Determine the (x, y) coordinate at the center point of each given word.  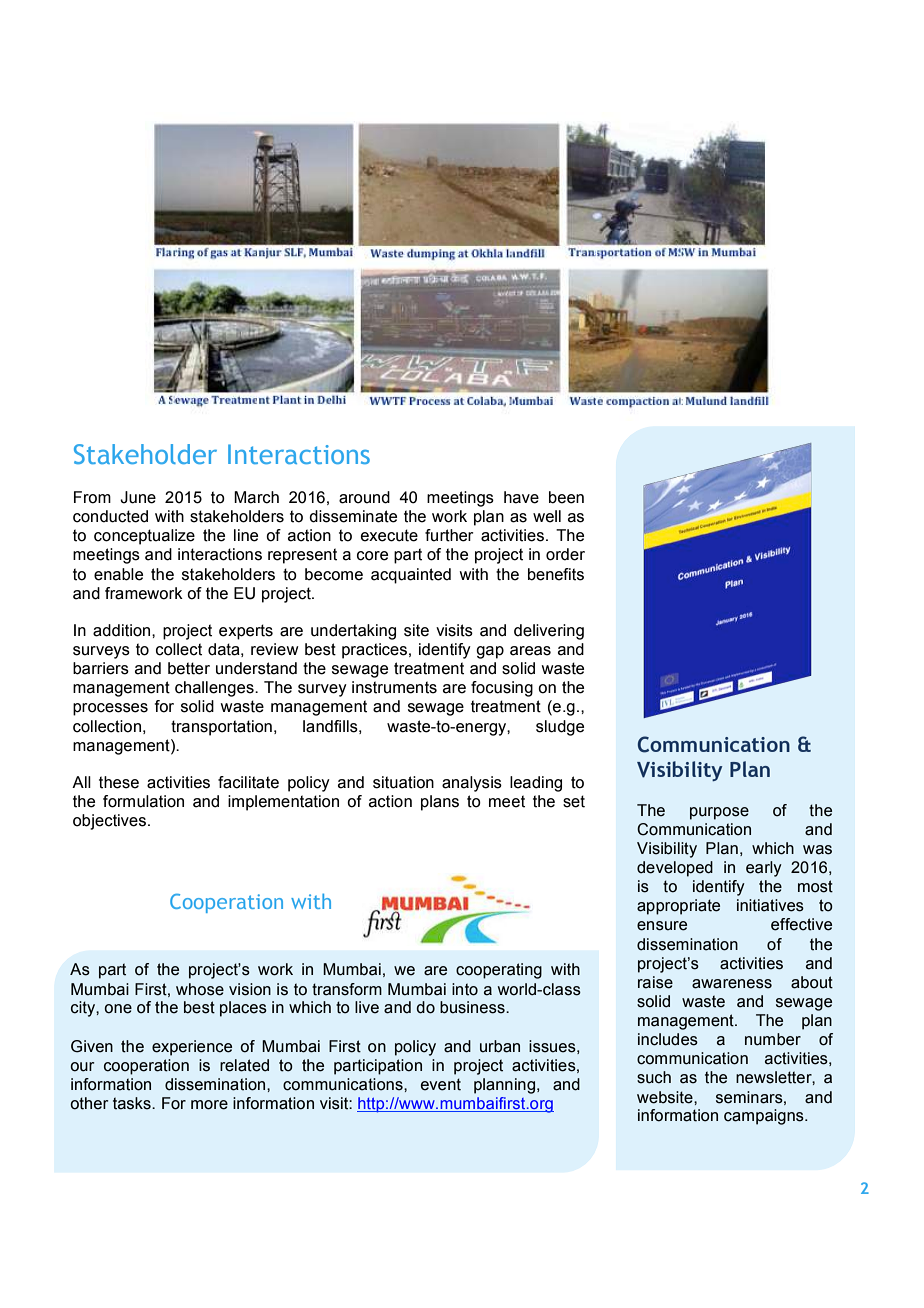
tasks (133, 1103)
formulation (143, 801)
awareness (732, 984)
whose (200, 989)
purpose (719, 813)
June (138, 497)
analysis (472, 784)
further (449, 535)
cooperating (499, 971)
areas (530, 651)
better (189, 668)
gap (490, 652)
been (566, 497)
